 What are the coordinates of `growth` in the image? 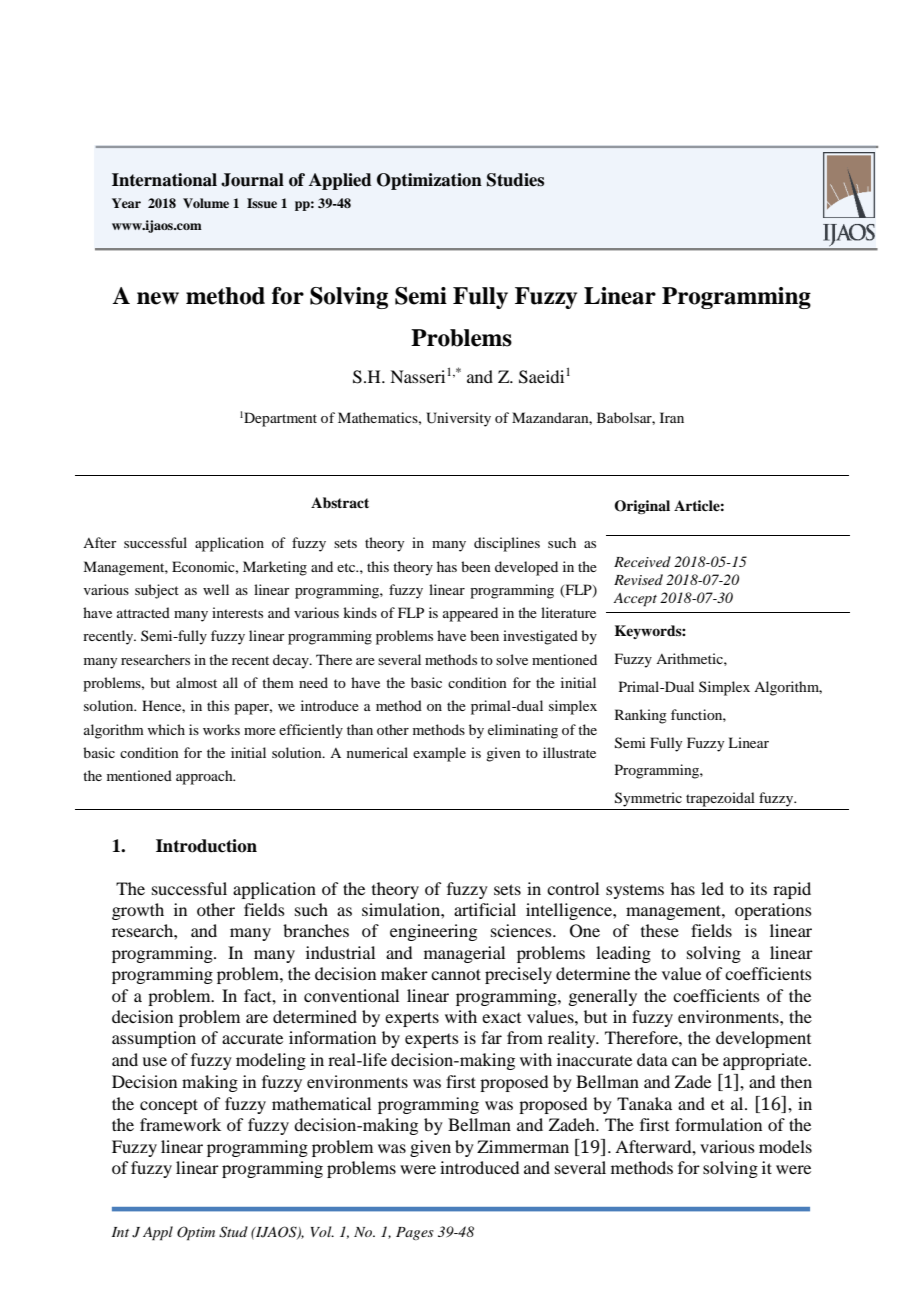 It's located at (138, 911).
